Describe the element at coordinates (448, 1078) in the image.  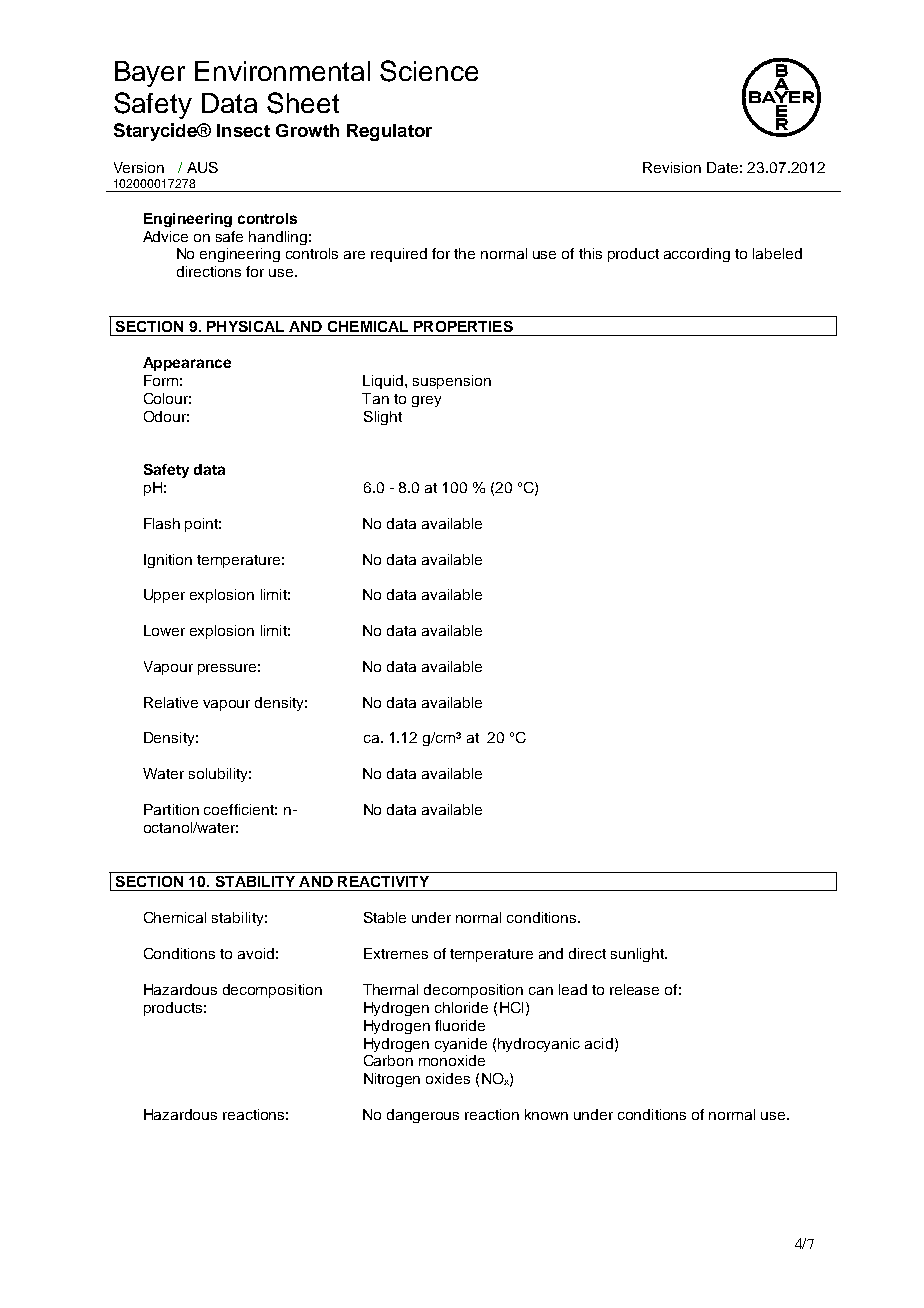
I see `oxides` at that location.
